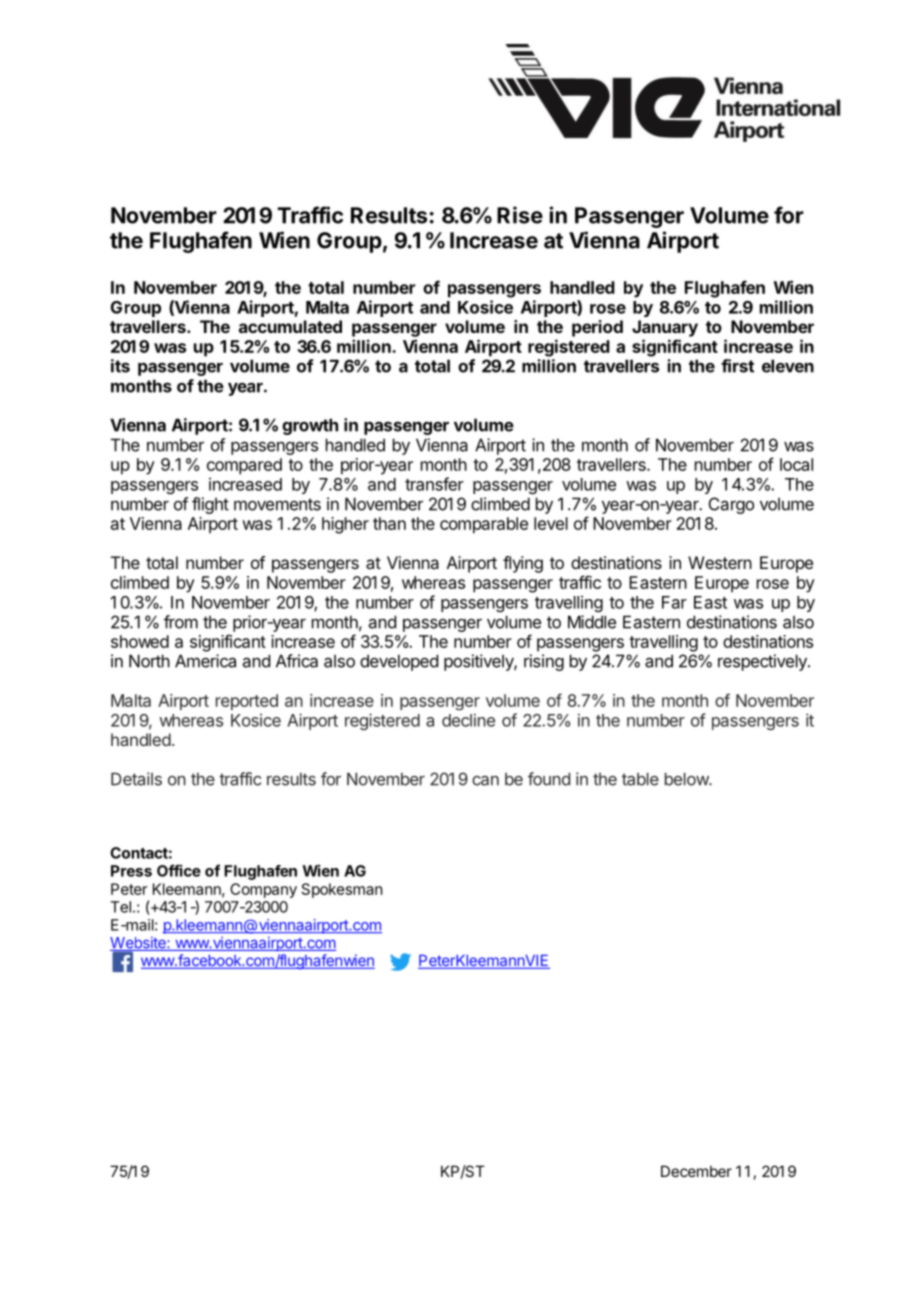  What do you see at coordinates (181, 622) in the image?
I see `from` at bounding box center [181, 622].
